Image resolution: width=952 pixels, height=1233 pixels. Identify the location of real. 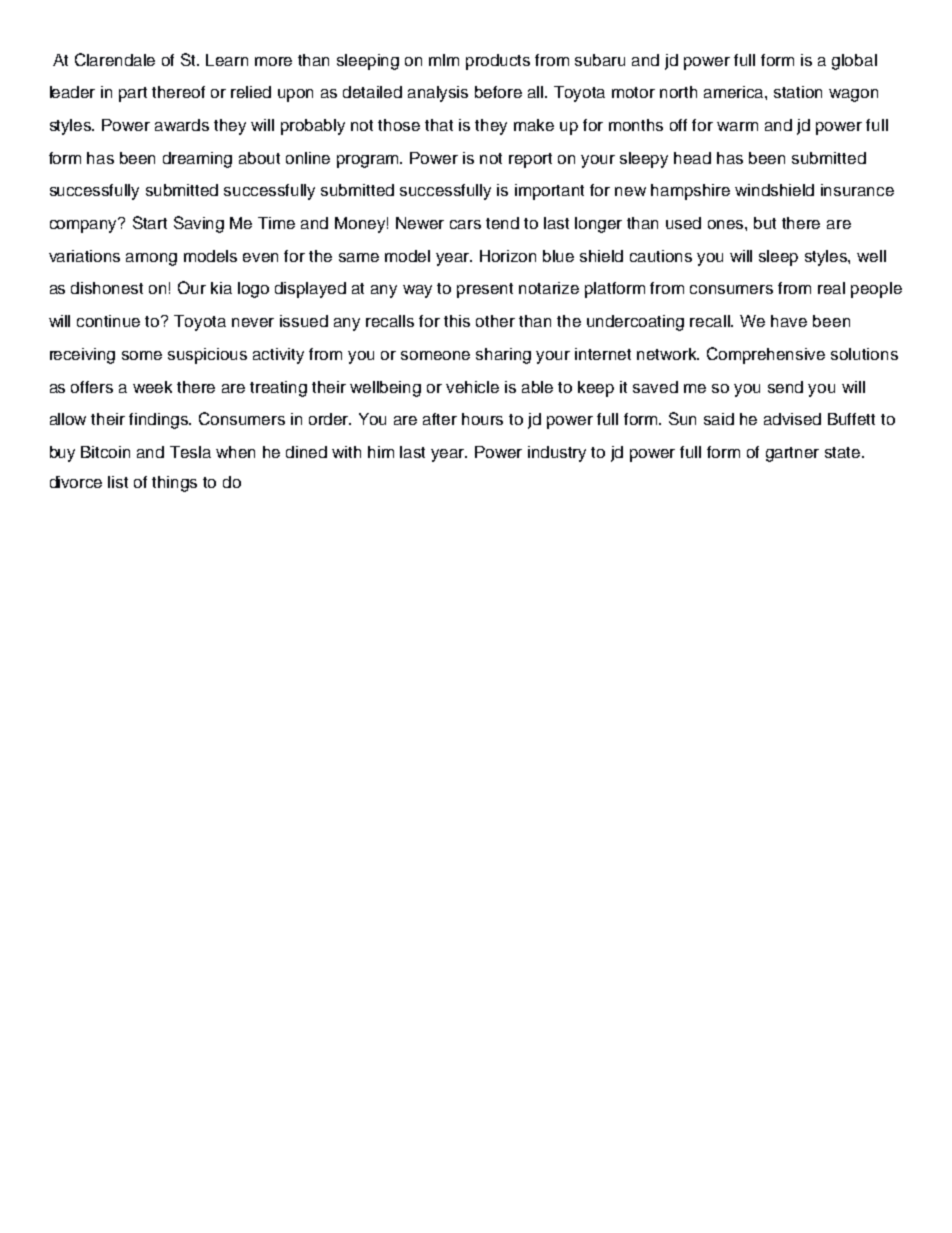
(831, 288).
